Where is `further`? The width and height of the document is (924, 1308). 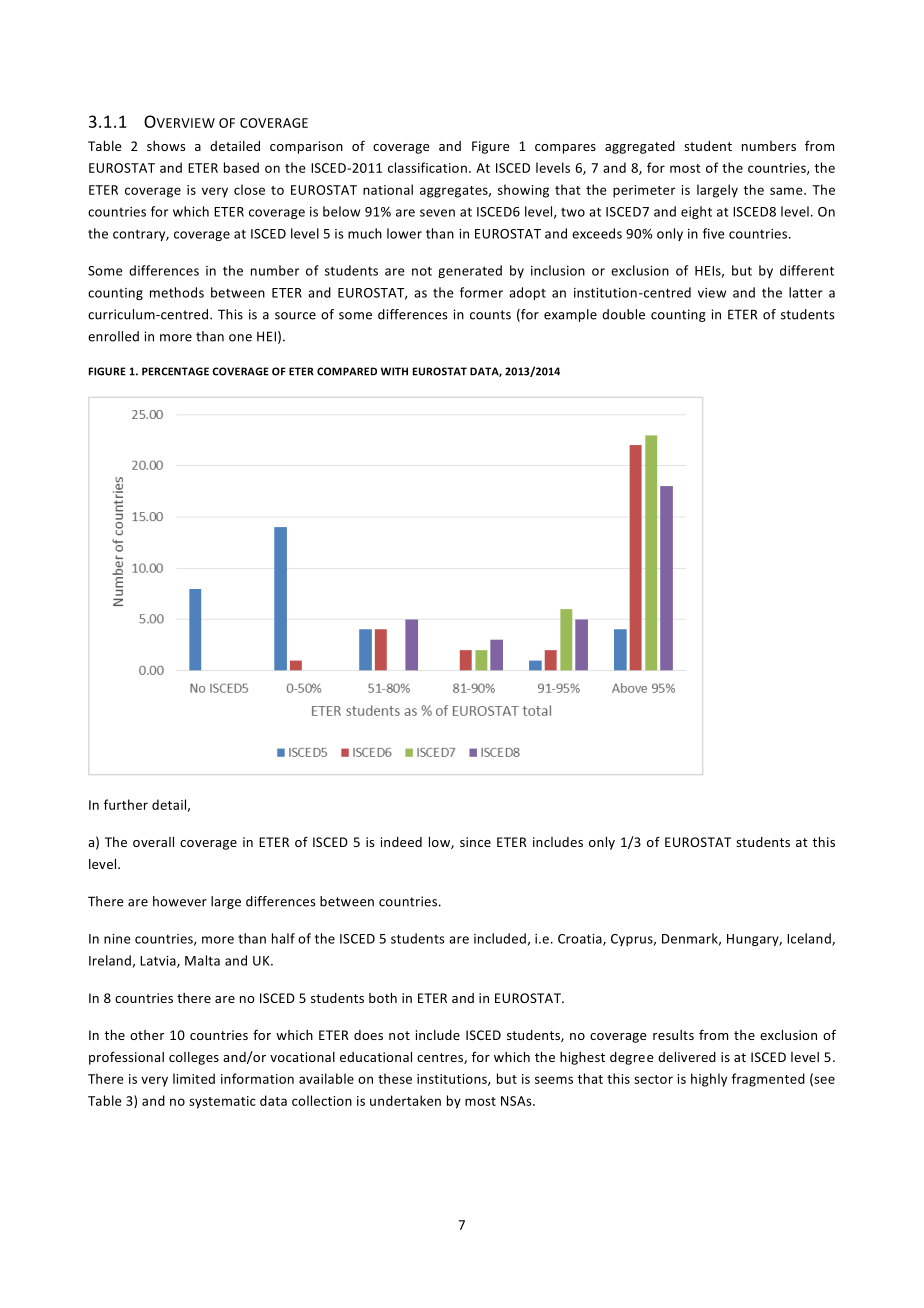
further is located at coordinates (126, 804).
